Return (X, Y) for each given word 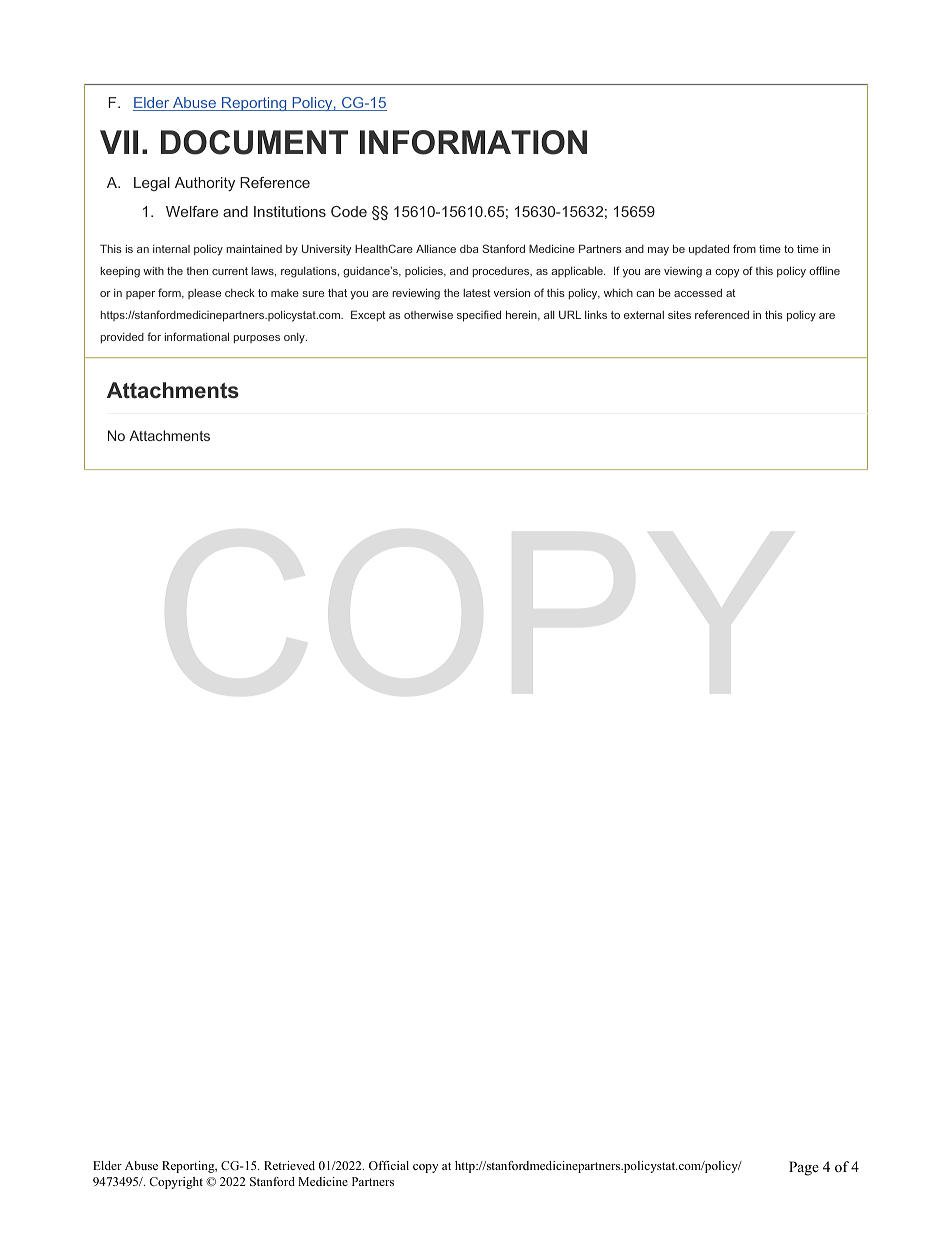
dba (469, 249)
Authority (205, 184)
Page (804, 1168)
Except (368, 315)
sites (679, 315)
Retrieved (289, 1165)
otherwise (428, 315)
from (744, 248)
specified (479, 316)
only (295, 338)
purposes (257, 339)
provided (122, 338)
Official (389, 1165)
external (644, 315)
